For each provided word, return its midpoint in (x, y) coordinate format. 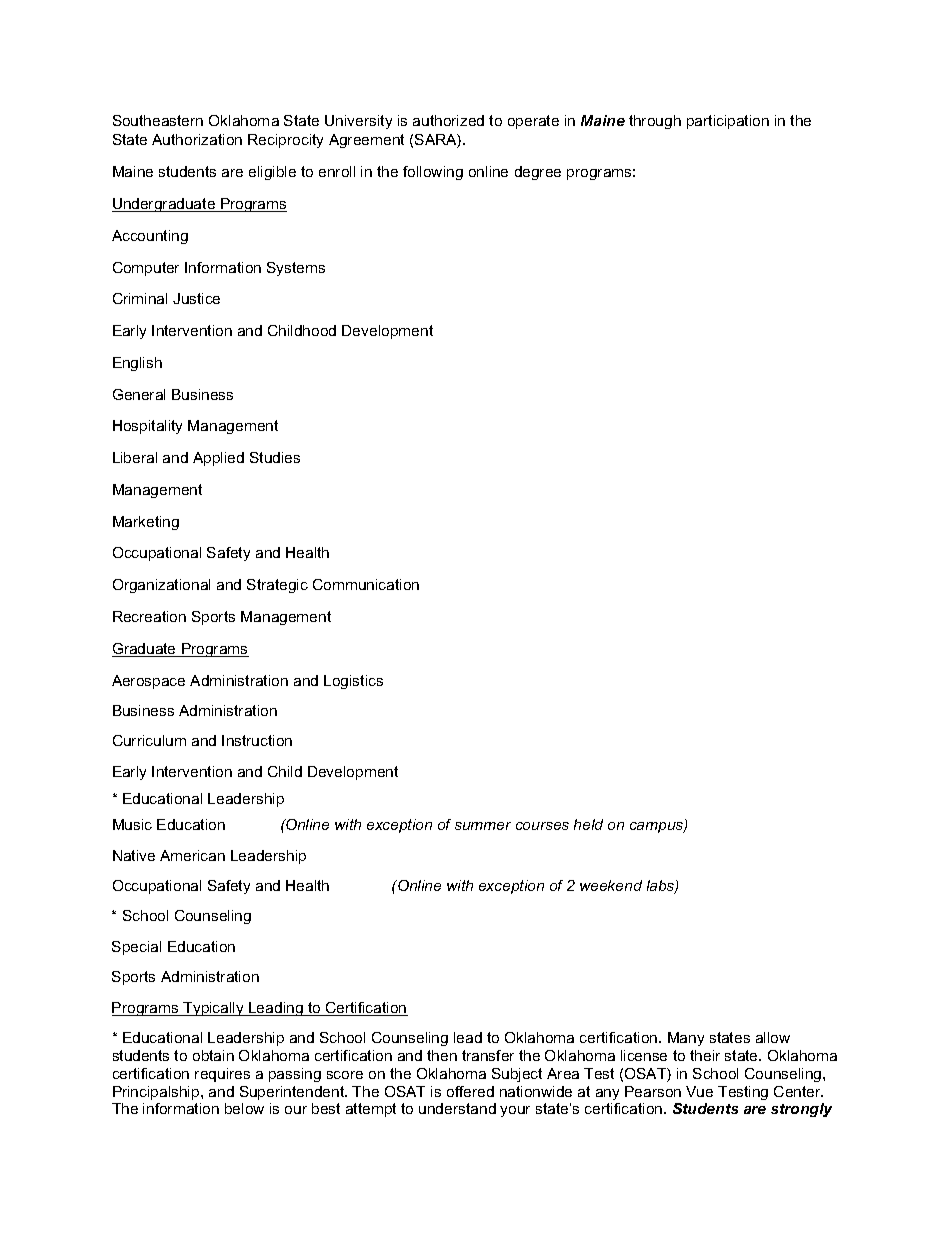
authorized (448, 120)
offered (470, 1091)
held (588, 824)
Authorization (197, 139)
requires (222, 1075)
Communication (366, 584)
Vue (699, 1091)
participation (728, 122)
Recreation (149, 616)
